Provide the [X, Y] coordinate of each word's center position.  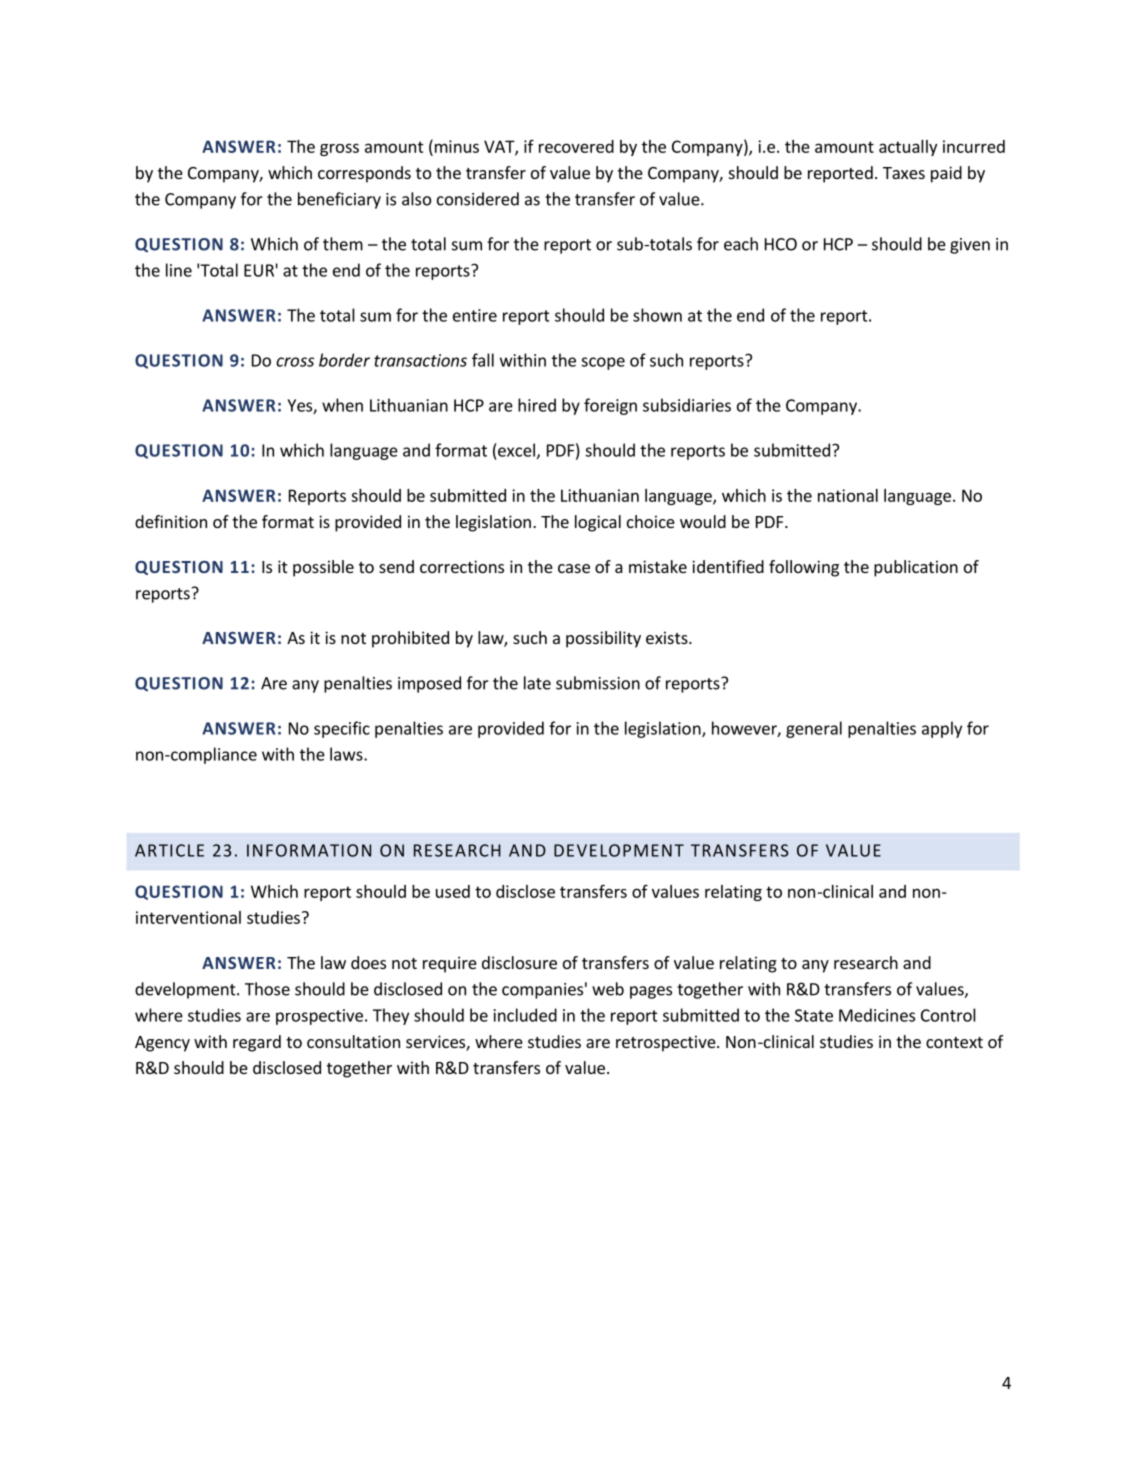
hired [537, 405]
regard [257, 1043]
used [453, 891]
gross [339, 149]
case [574, 568]
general [814, 729]
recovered [576, 146]
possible [323, 568]
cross [295, 362]
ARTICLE [169, 850]
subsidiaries [687, 405]
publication [916, 568]
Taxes [904, 173]
